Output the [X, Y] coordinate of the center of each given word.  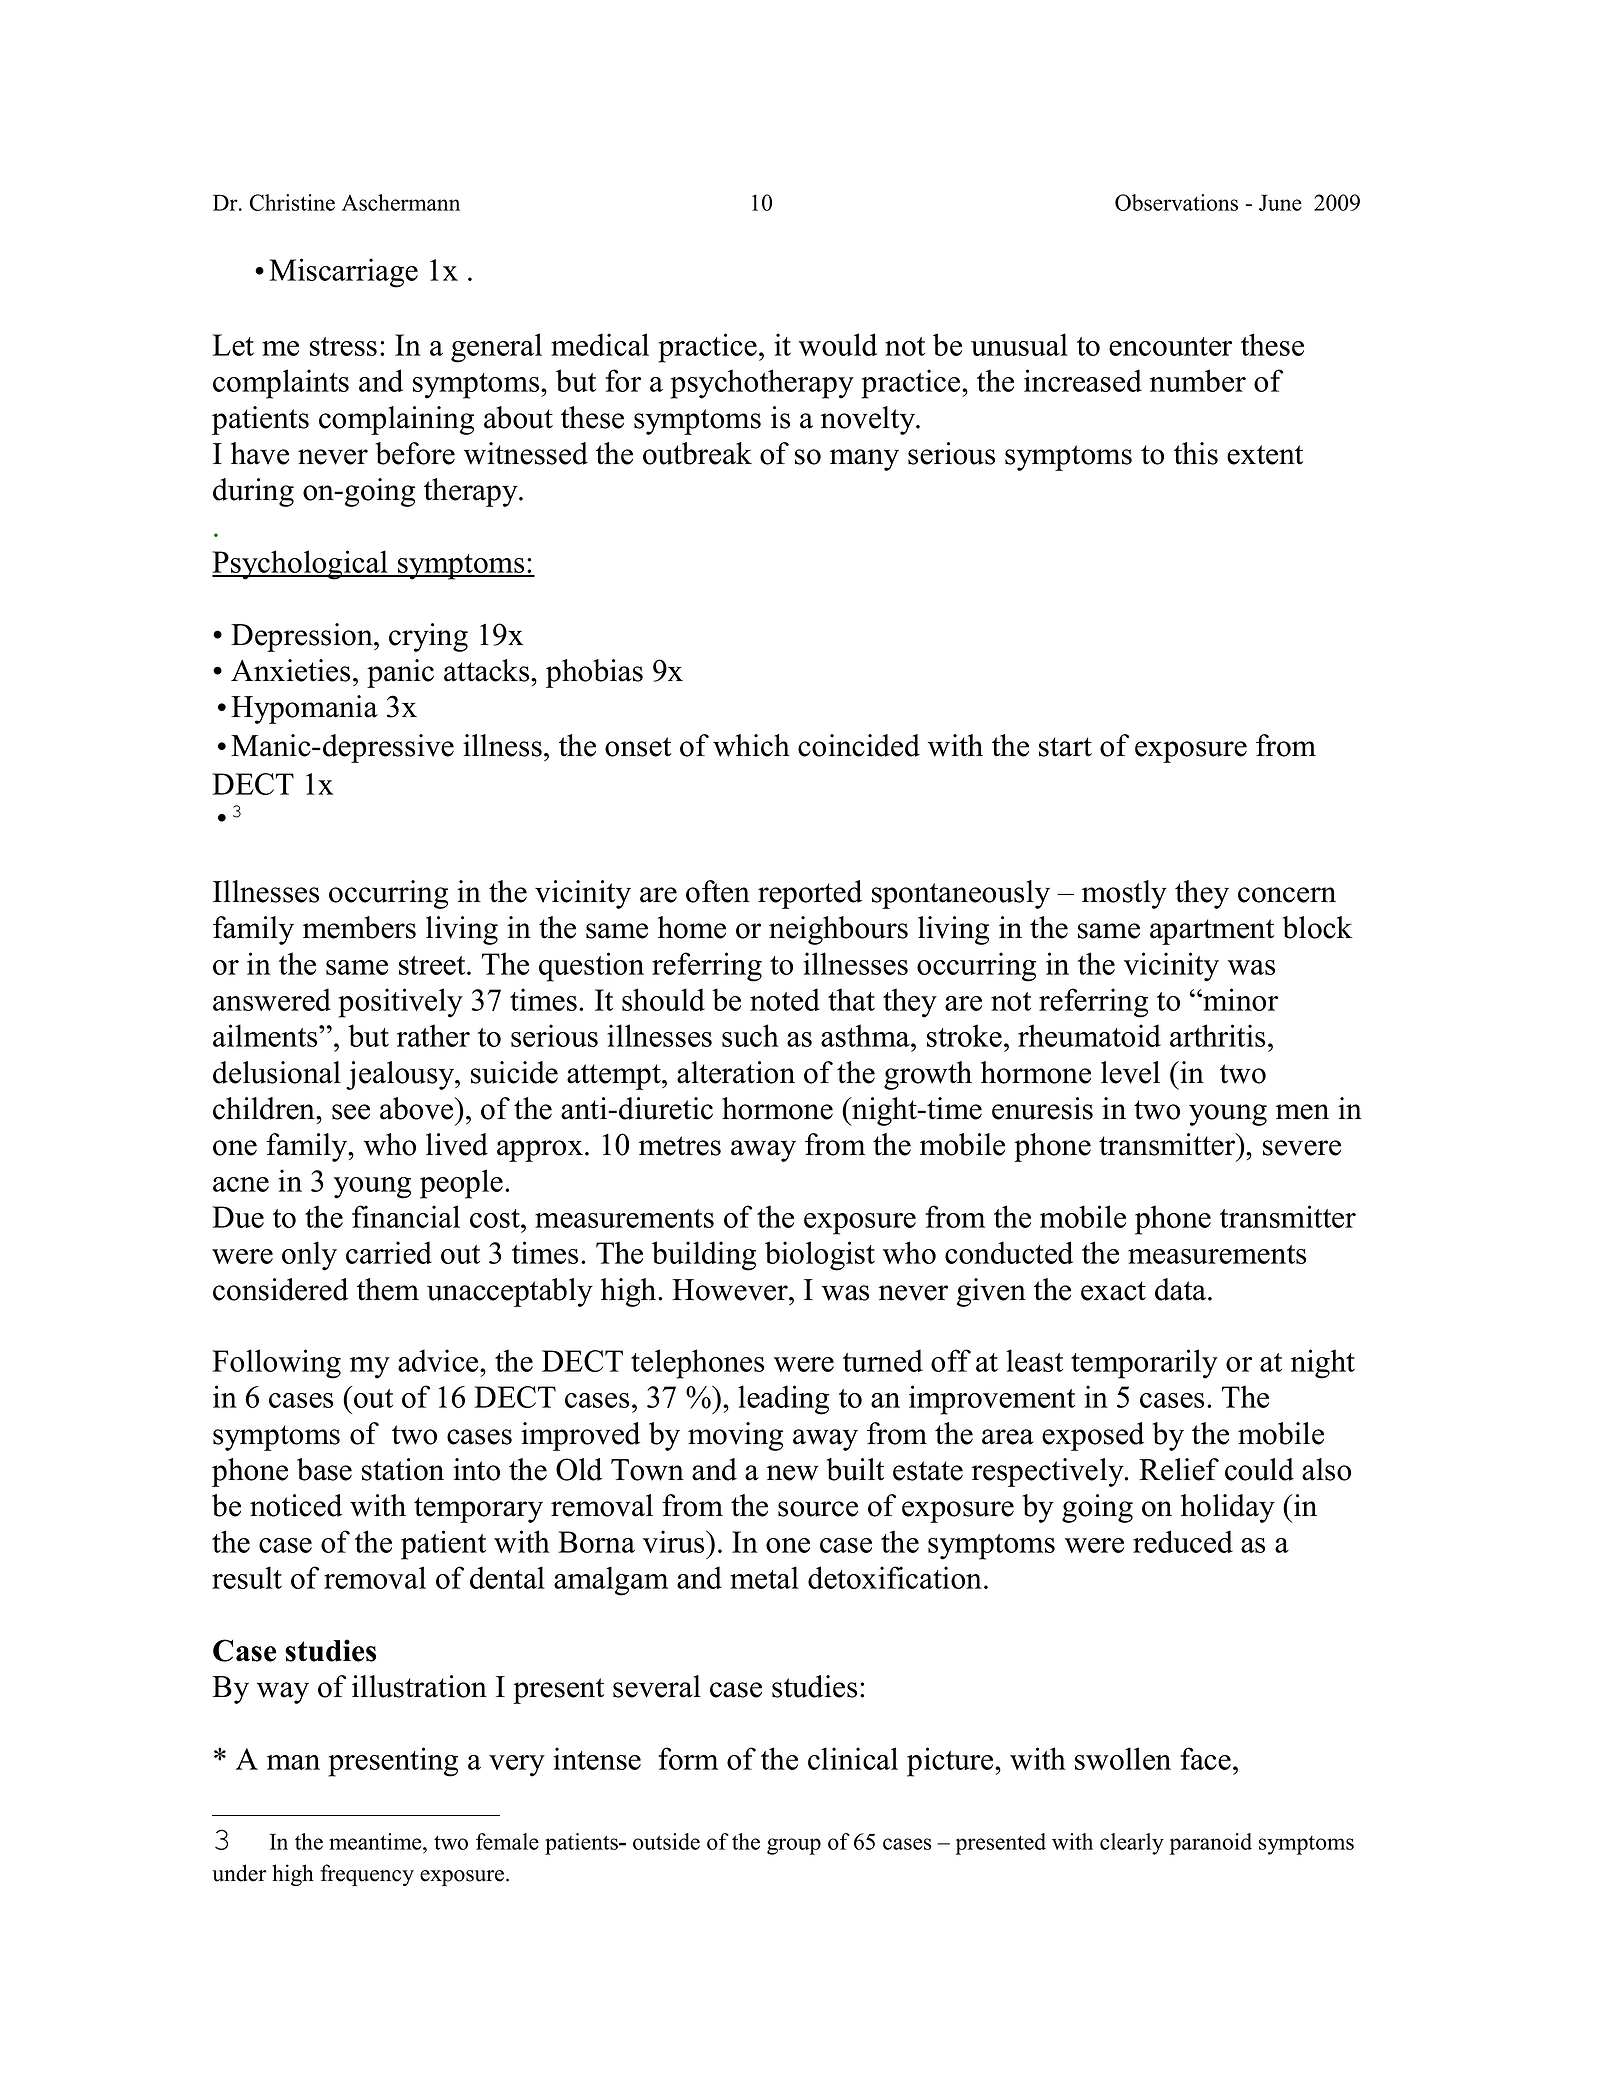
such [750, 1035]
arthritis [1217, 1035]
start [1065, 747]
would [838, 344]
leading [783, 1400]
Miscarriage [343, 273]
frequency [367, 1875]
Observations [1176, 202]
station [403, 1469]
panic [400, 673]
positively [400, 1003]
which [751, 745]
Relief [1179, 1469]
